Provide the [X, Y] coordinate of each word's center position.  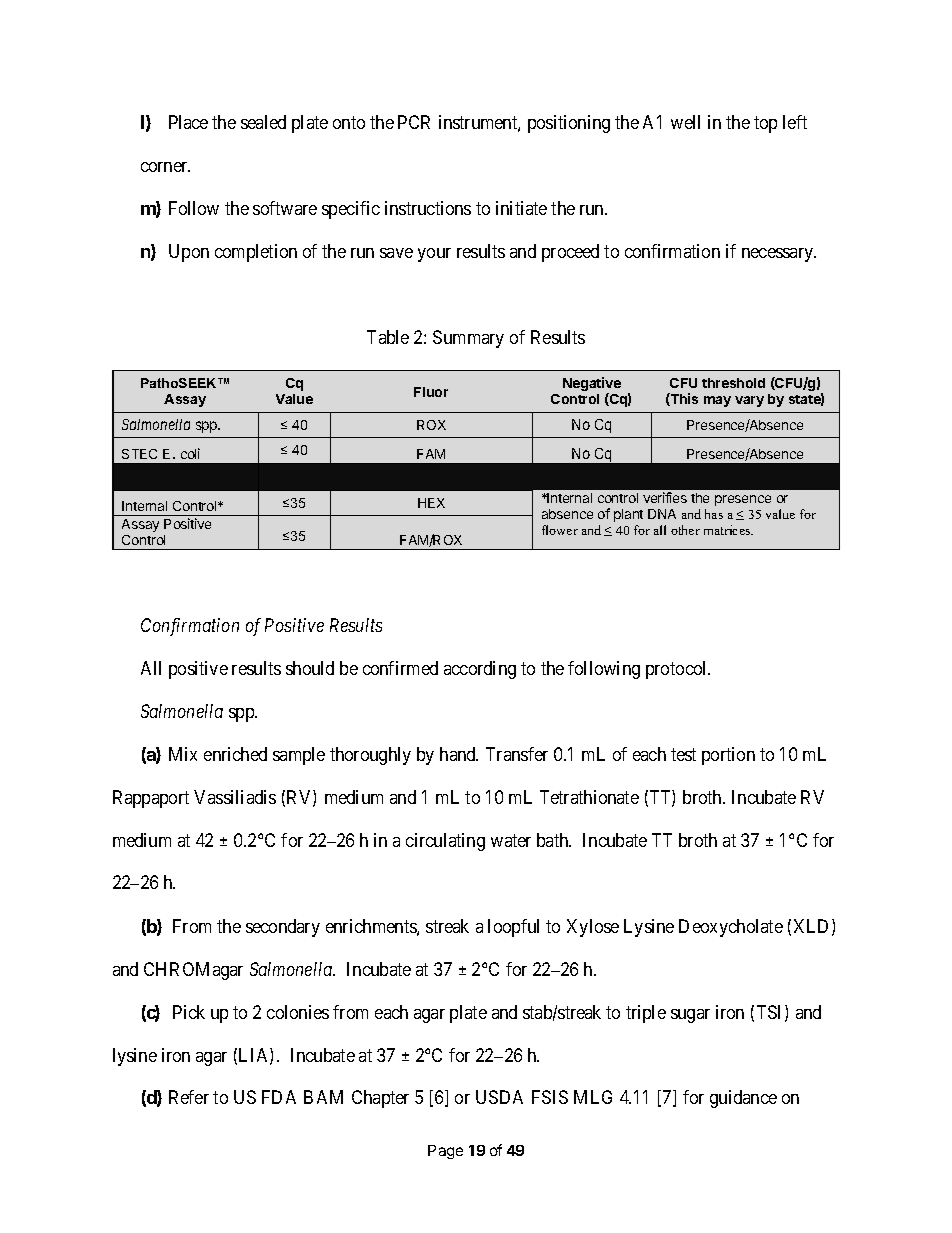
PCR [414, 122]
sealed [263, 122]
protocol [678, 670]
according [480, 670]
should [310, 668]
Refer [189, 1097]
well [685, 122]
